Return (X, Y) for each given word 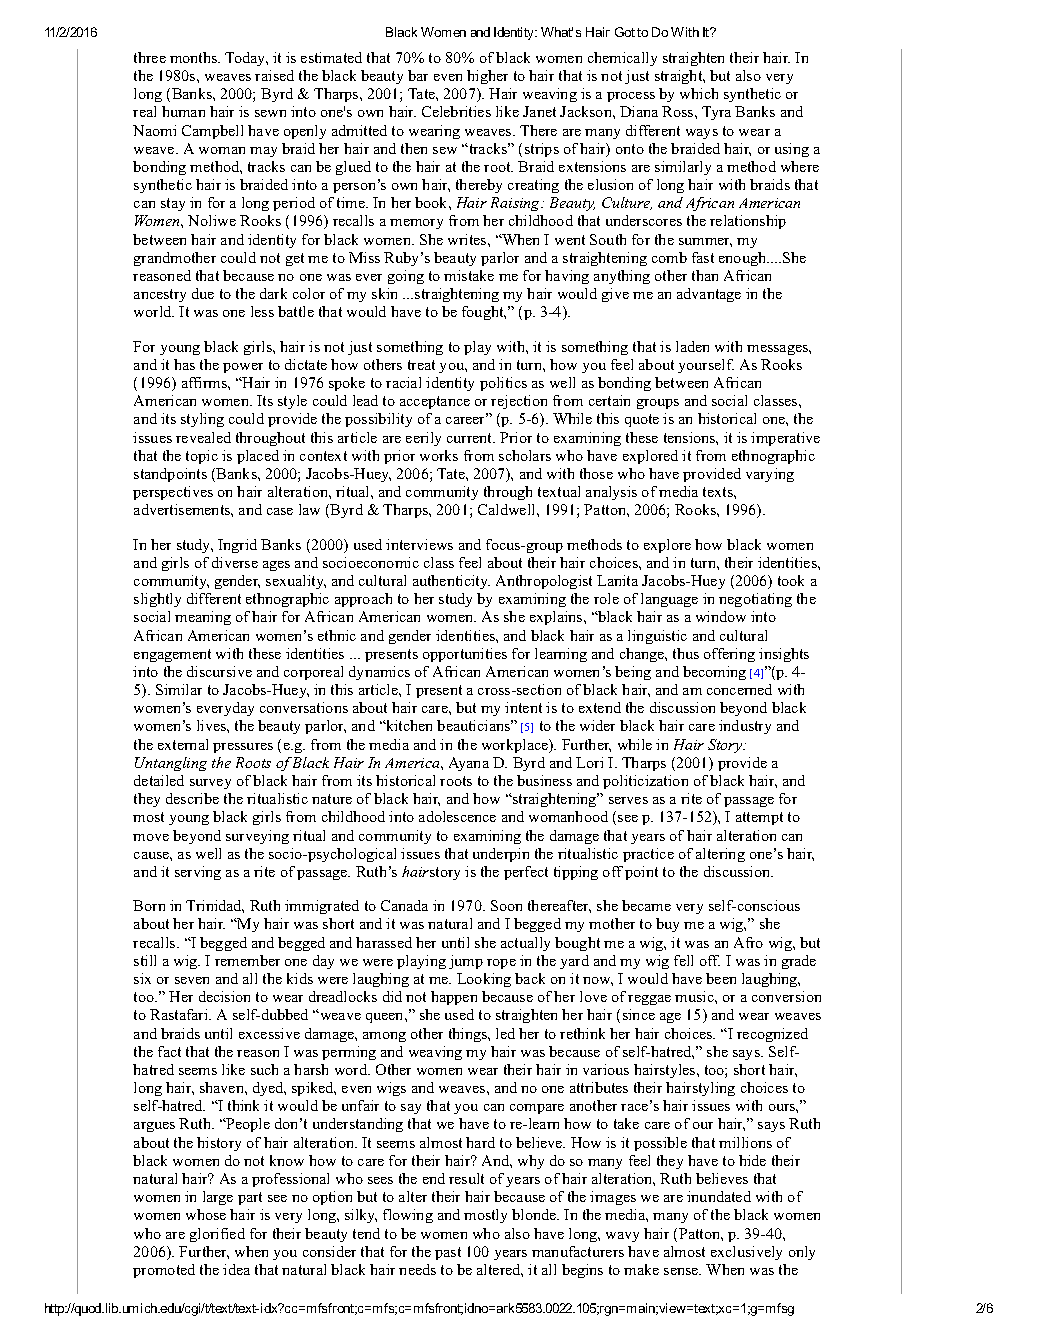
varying (770, 475)
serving (198, 873)
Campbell (212, 132)
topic (202, 457)
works (439, 455)
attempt (759, 818)
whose (206, 1214)
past (448, 1253)
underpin (501, 855)
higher (487, 77)
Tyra (716, 113)
